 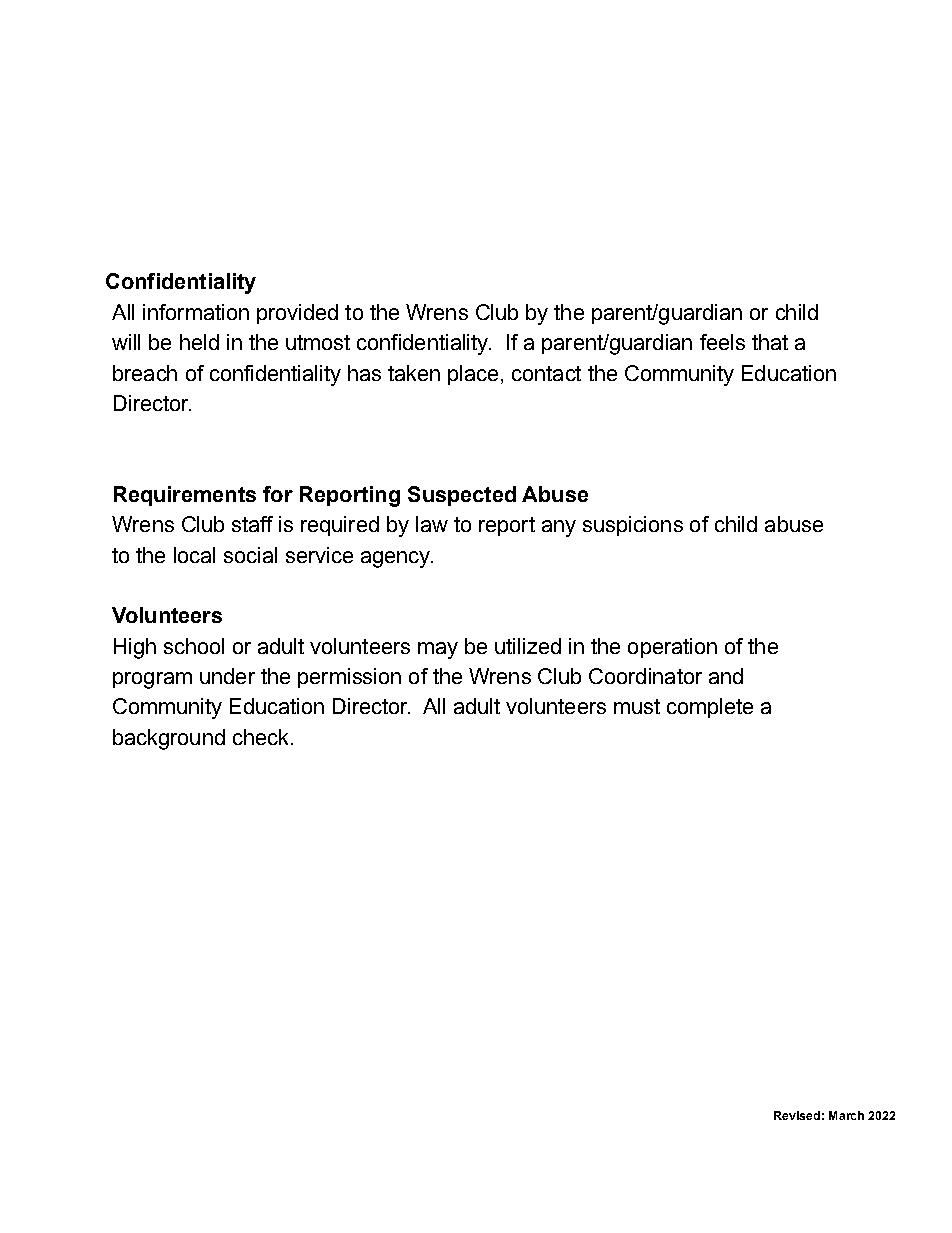 What do you see at coordinates (199, 342) in the screenshot?
I see `held` at bounding box center [199, 342].
